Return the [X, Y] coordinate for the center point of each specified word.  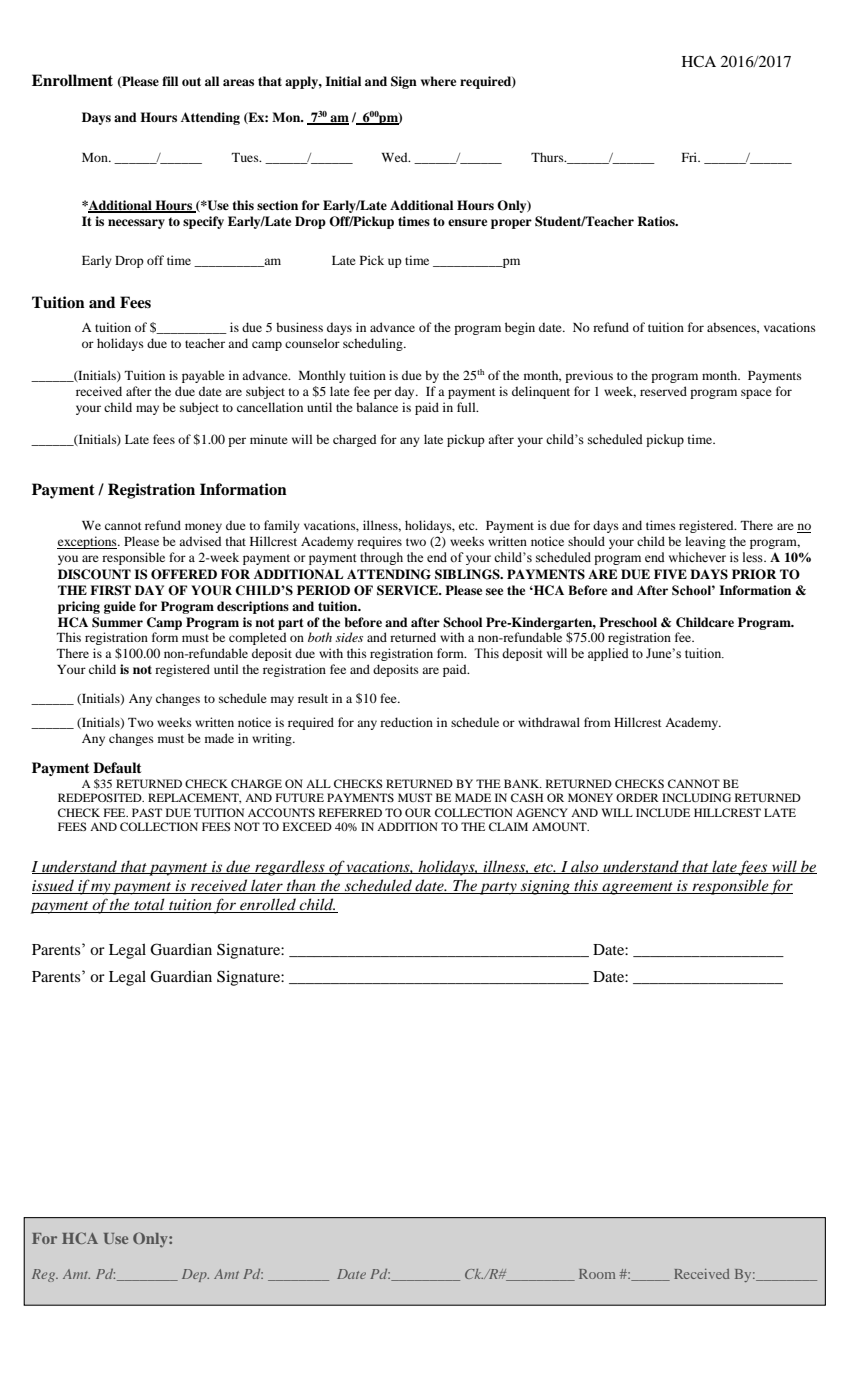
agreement [637, 888]
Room [597, 1274]
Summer [117, 622]
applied [608, 654]
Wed [396, 157]
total [149, 905]
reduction [406, 722]
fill [170, 81]
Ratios [657, 221]
